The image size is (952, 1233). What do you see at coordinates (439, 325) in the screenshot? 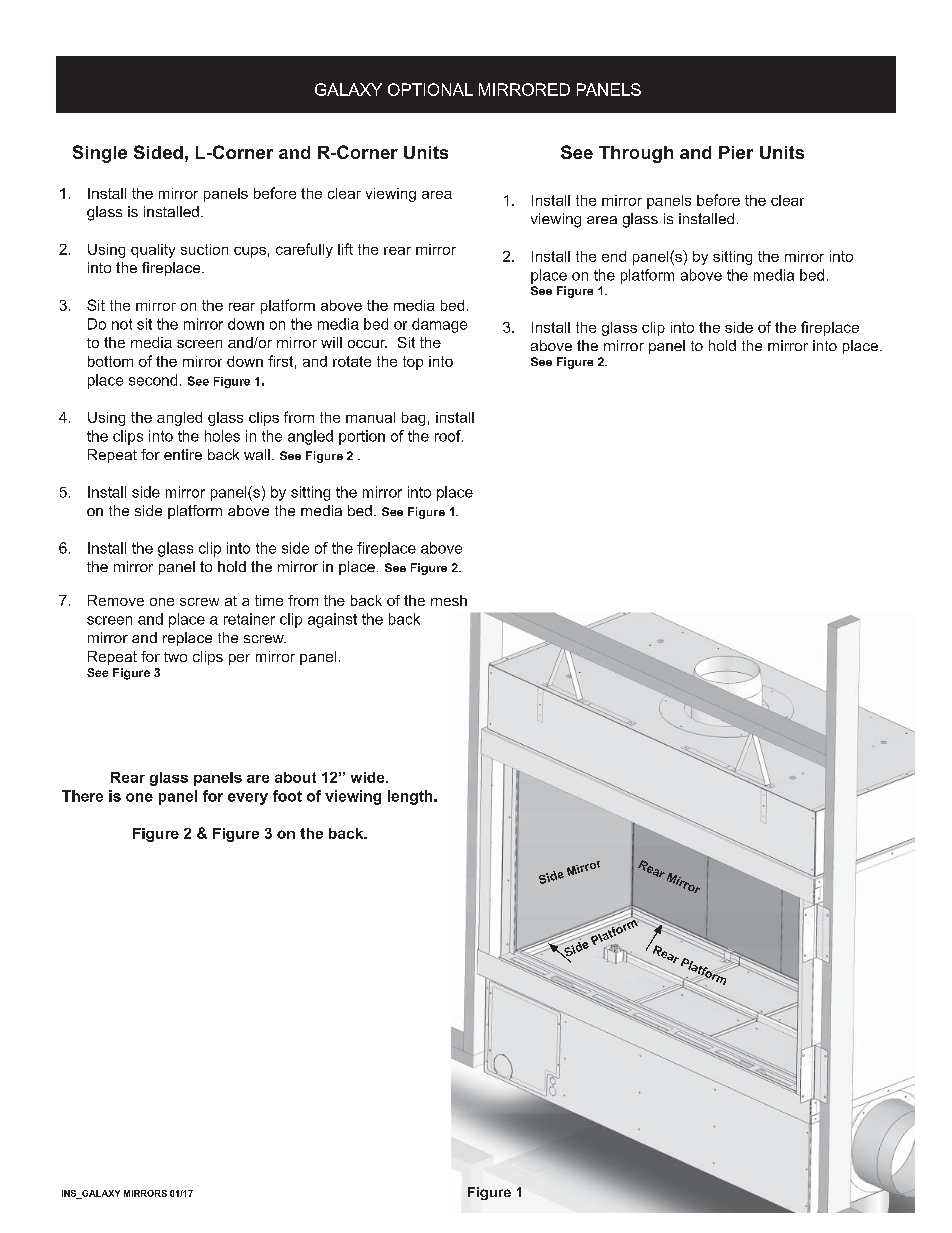
I see `damage` at bounding box center [439, 325].
